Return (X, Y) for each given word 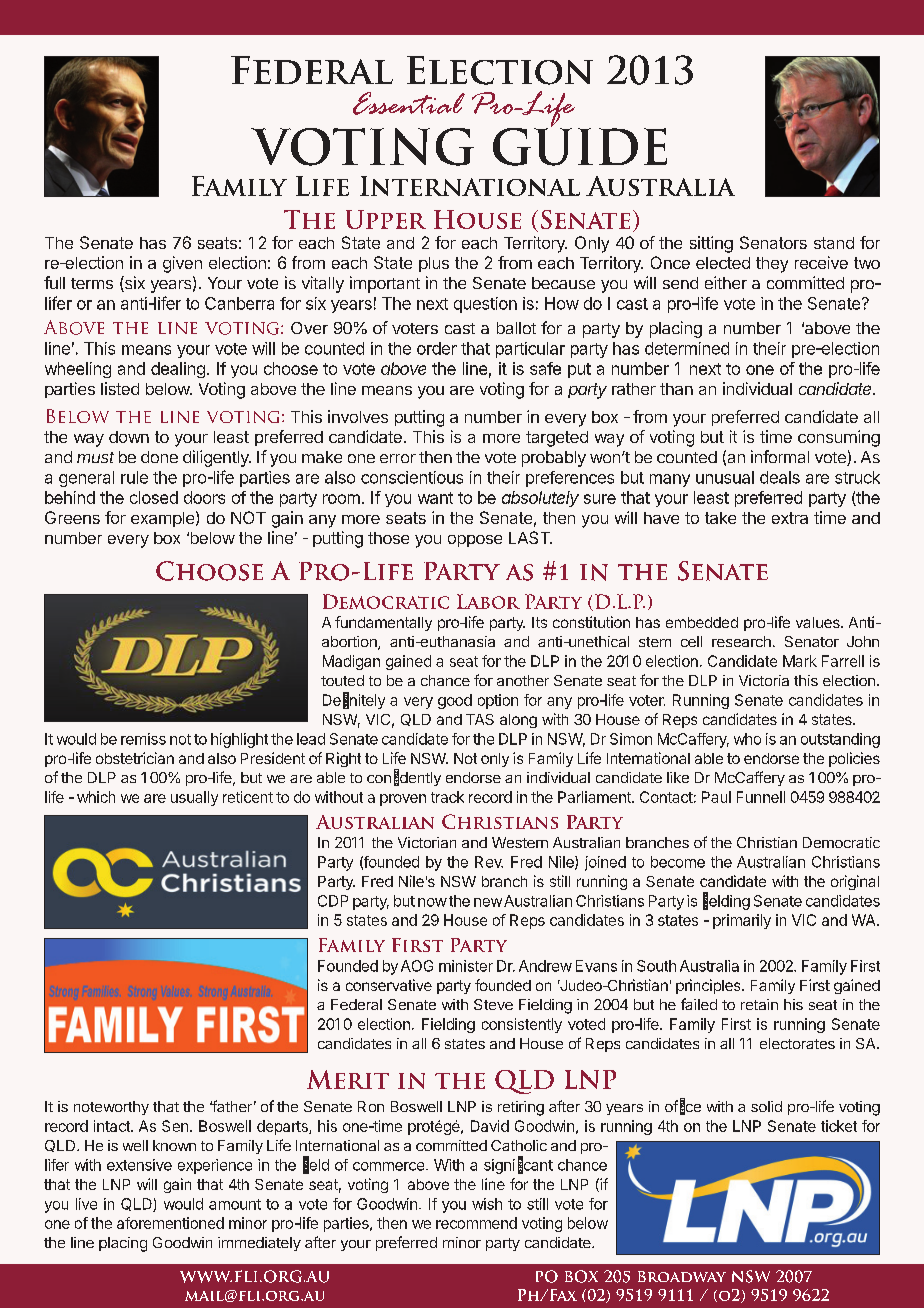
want (435, 498)
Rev (489, 862)
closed (154, 497)
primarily (742, 921)
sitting (711, 244)
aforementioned (170, 1223)
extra (790, 518)
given (182, 264)
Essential (409, 103)
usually (194, 798)
